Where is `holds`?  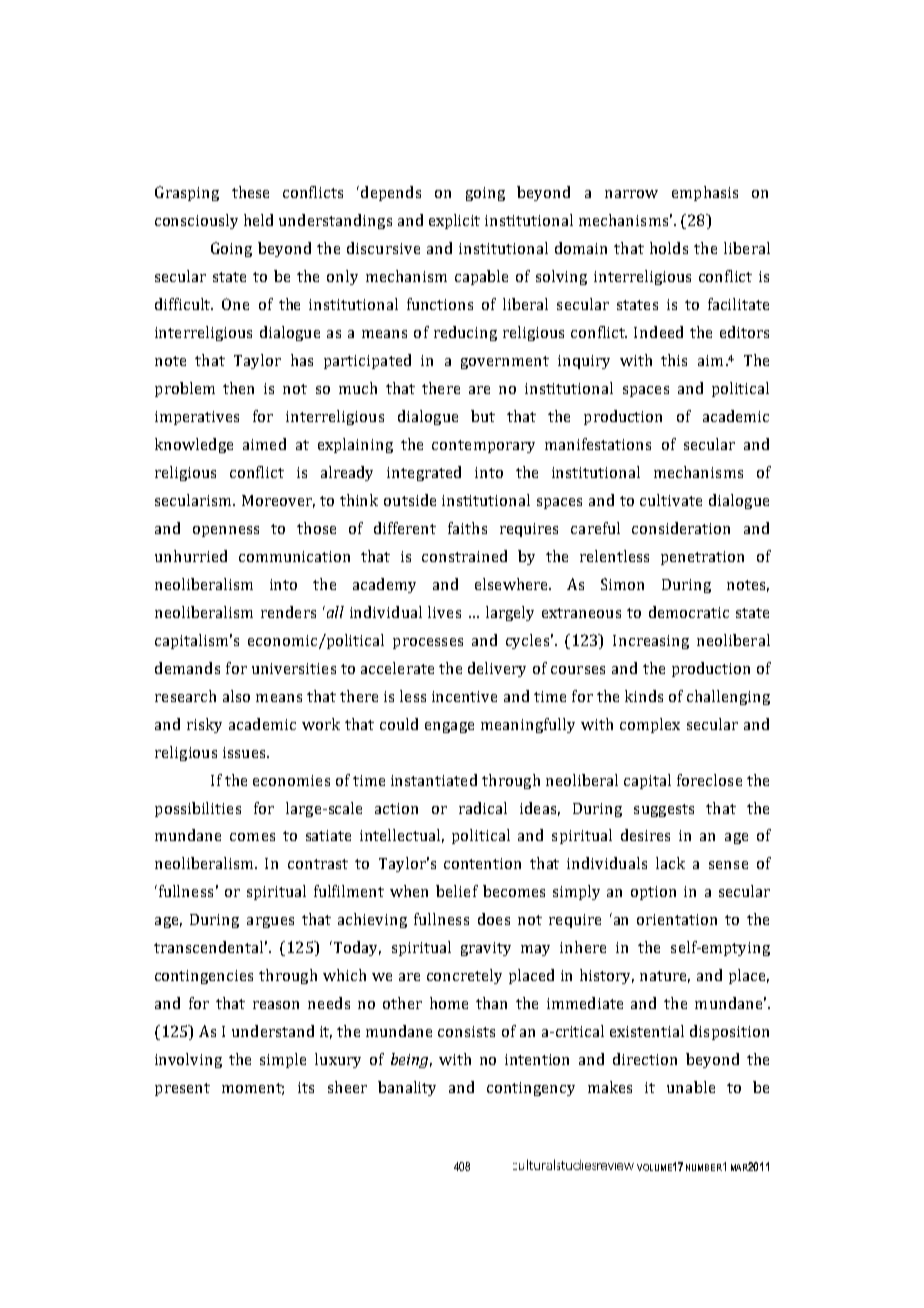
holds is located at coordinates (669, 248).
